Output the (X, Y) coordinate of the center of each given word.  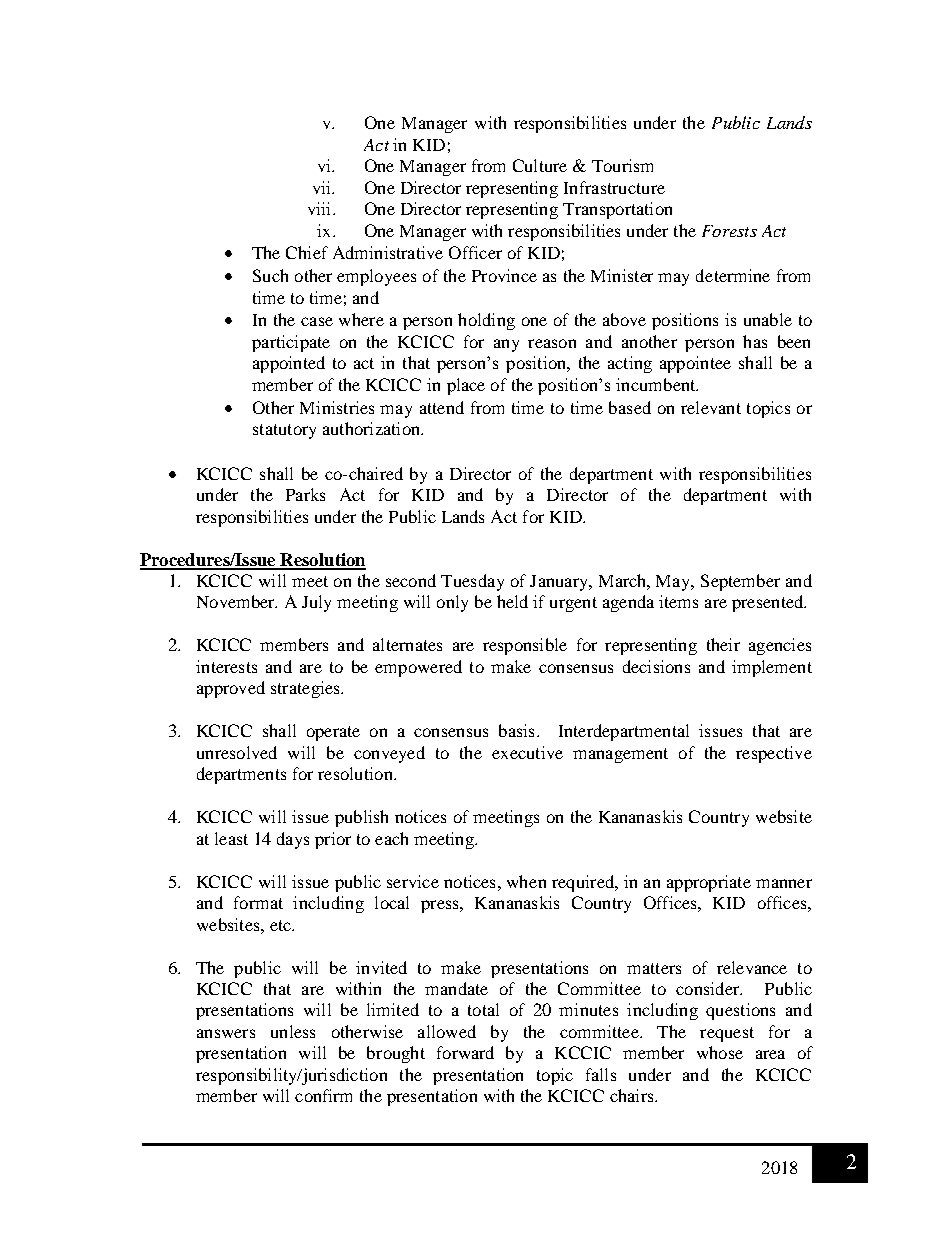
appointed (289, 364)
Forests (729, 231)
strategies (306, 689)
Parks (305, 494)
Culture (540, 165)
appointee (695, 364)
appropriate (709, 883)
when (526, 881)
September (740, 582)
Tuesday (472, 582)
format (258, 902)
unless (293, 1031)
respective (774, 754)
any (506, 345)
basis (516, 730)
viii (319, 208)
